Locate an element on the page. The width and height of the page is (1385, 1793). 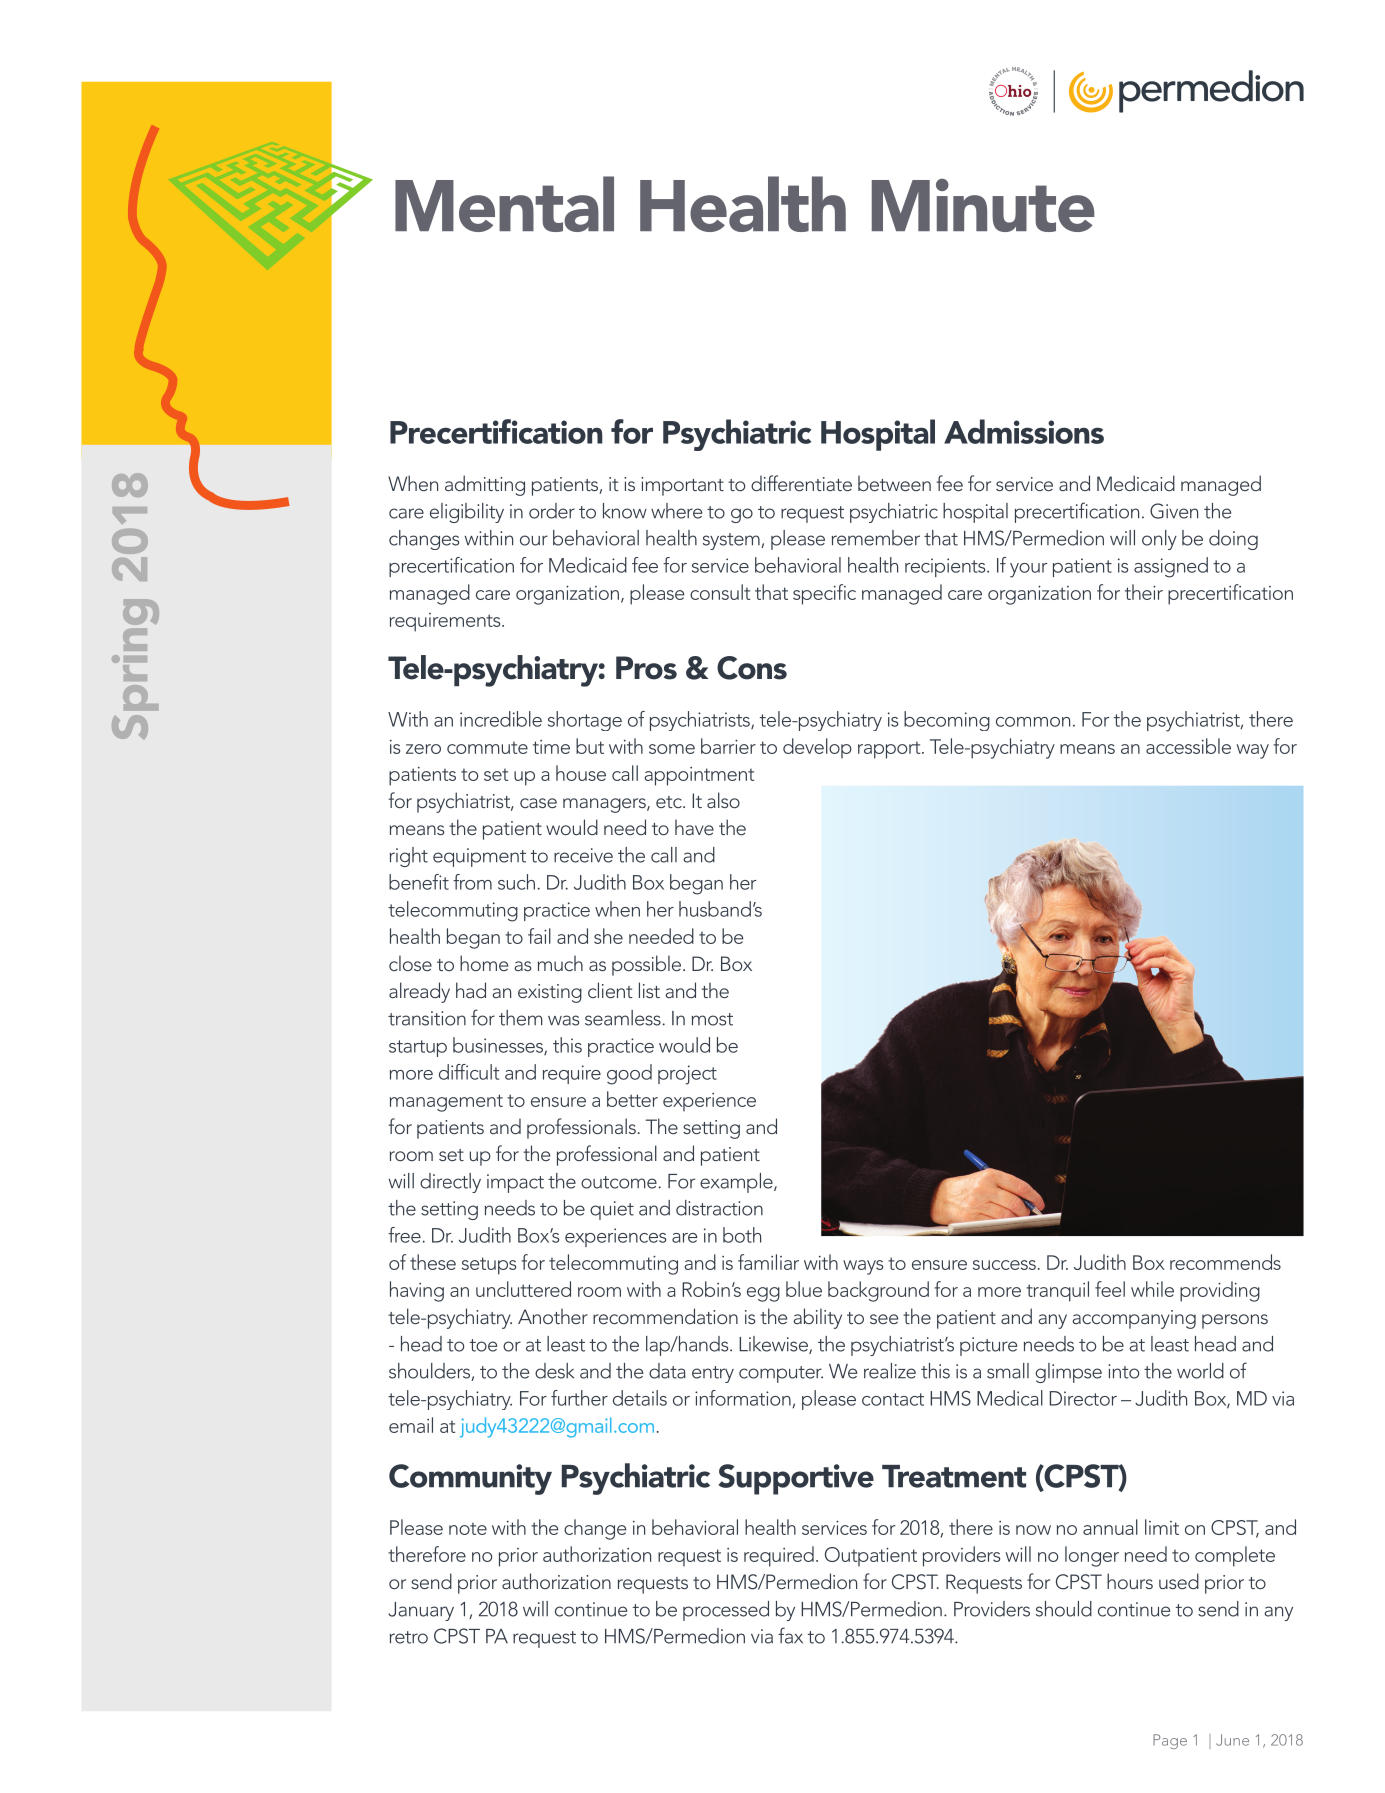
ways is located at coordinates (863, 1267).
